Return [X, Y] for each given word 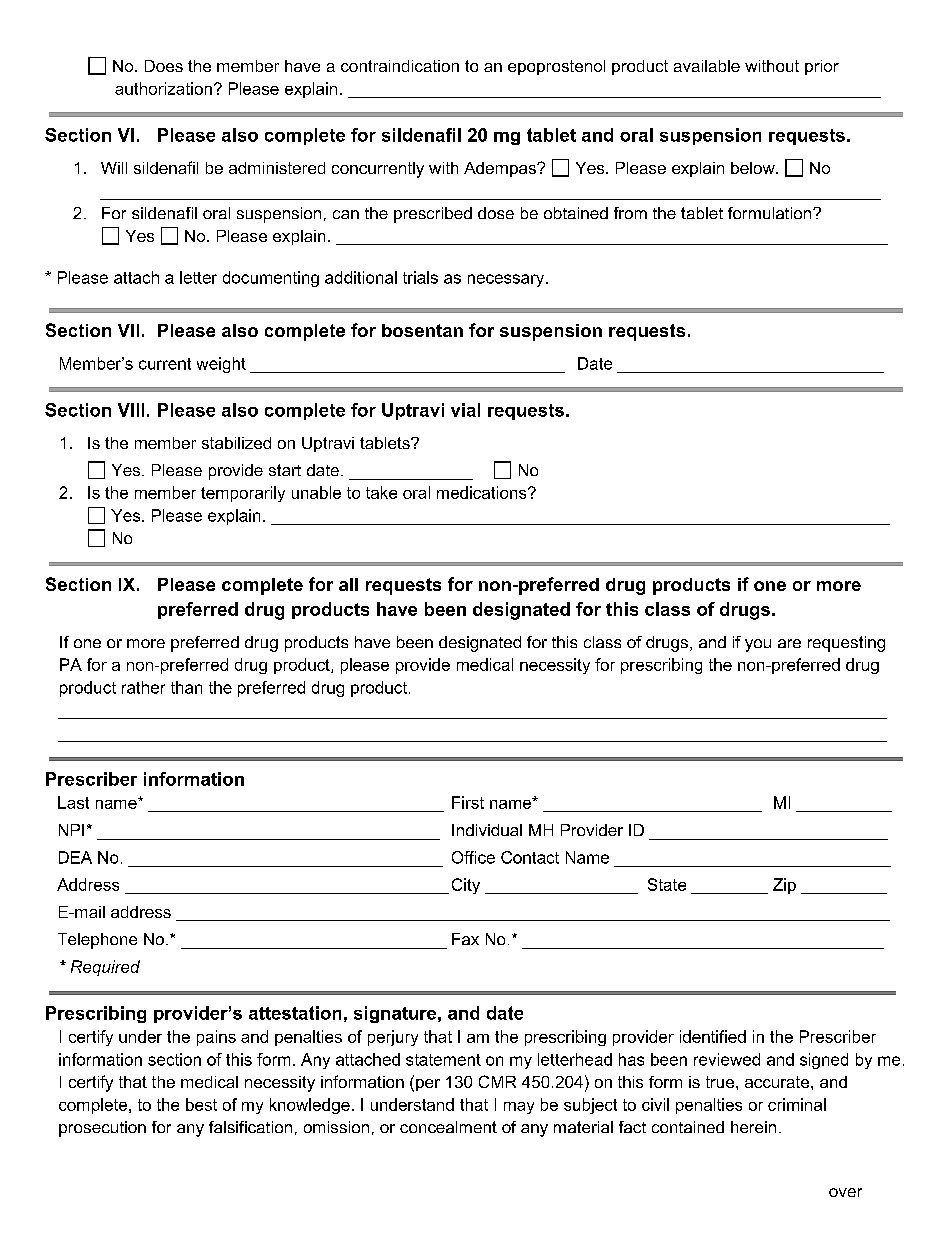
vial [465, 410]
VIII [131, 410]
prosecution [102, 1129]
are [789, 643]
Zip [784, 886]
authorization [163, 88]
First [468, 802]
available [707, 66]
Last [73, 802]
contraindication [400, 66]
